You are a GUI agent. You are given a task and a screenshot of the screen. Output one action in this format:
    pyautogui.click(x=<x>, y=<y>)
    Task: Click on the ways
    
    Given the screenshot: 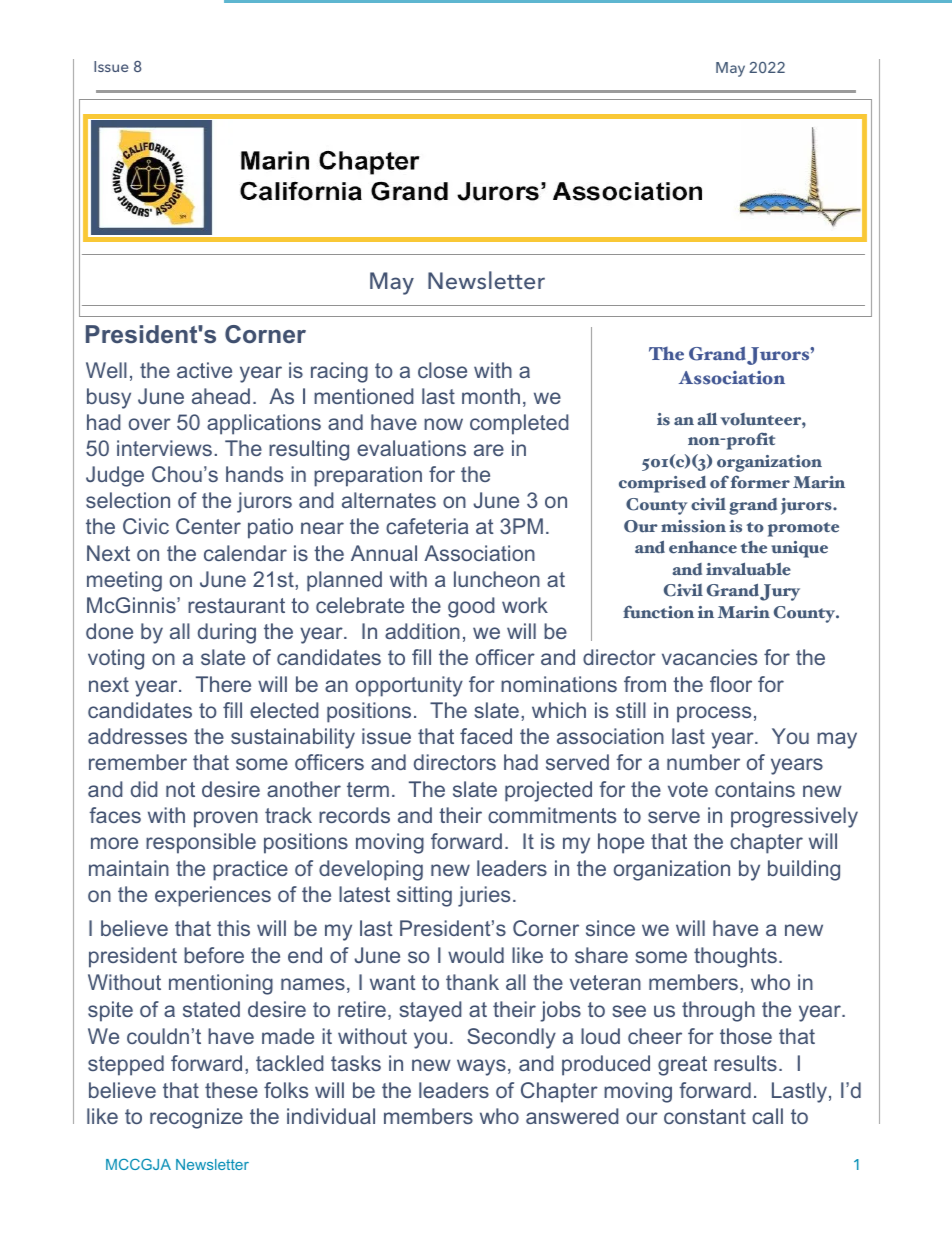 What is the action you would take?
    pyautogui.click(x=481, y=1067)
